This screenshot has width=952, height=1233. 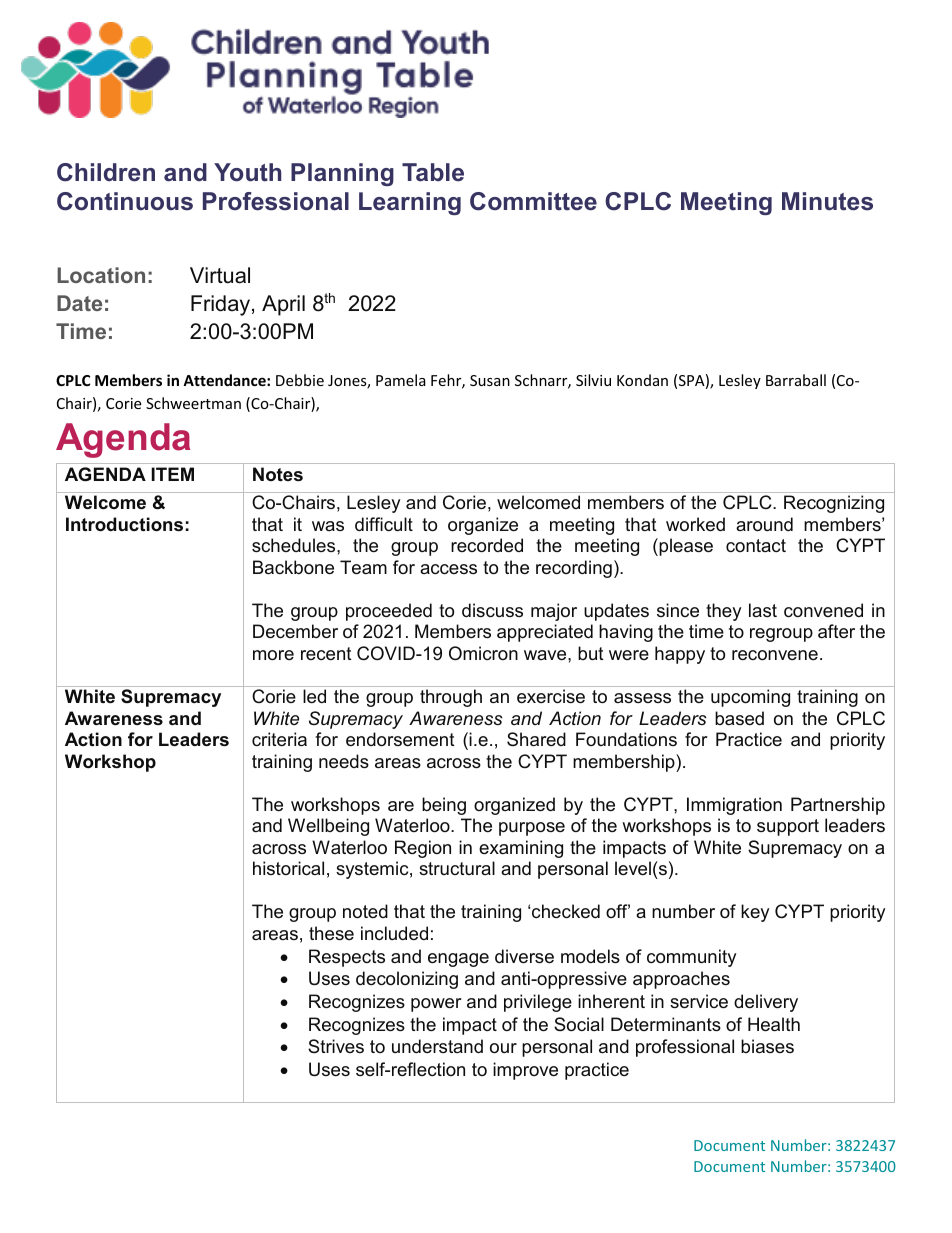 I want to click on ITEM, so click(x=172, y=474).
